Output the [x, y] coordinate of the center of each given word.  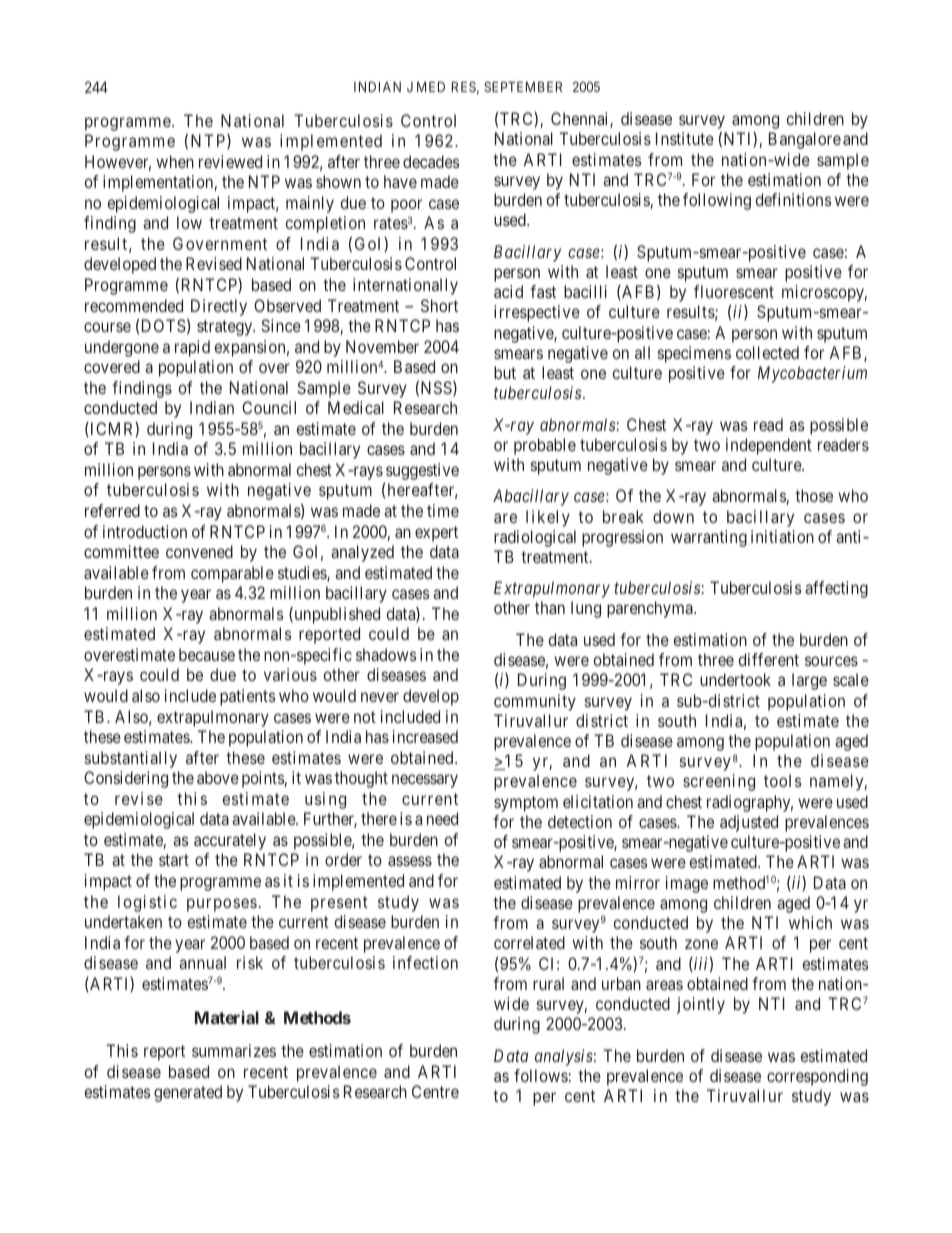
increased [425, 736]
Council [269, 407]
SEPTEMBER [523, 86]
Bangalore [805, 140]
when [175, 161]
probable [545, 446]
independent [769, 446]
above [218, 777]
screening [719, 782]
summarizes [234, 1050]
